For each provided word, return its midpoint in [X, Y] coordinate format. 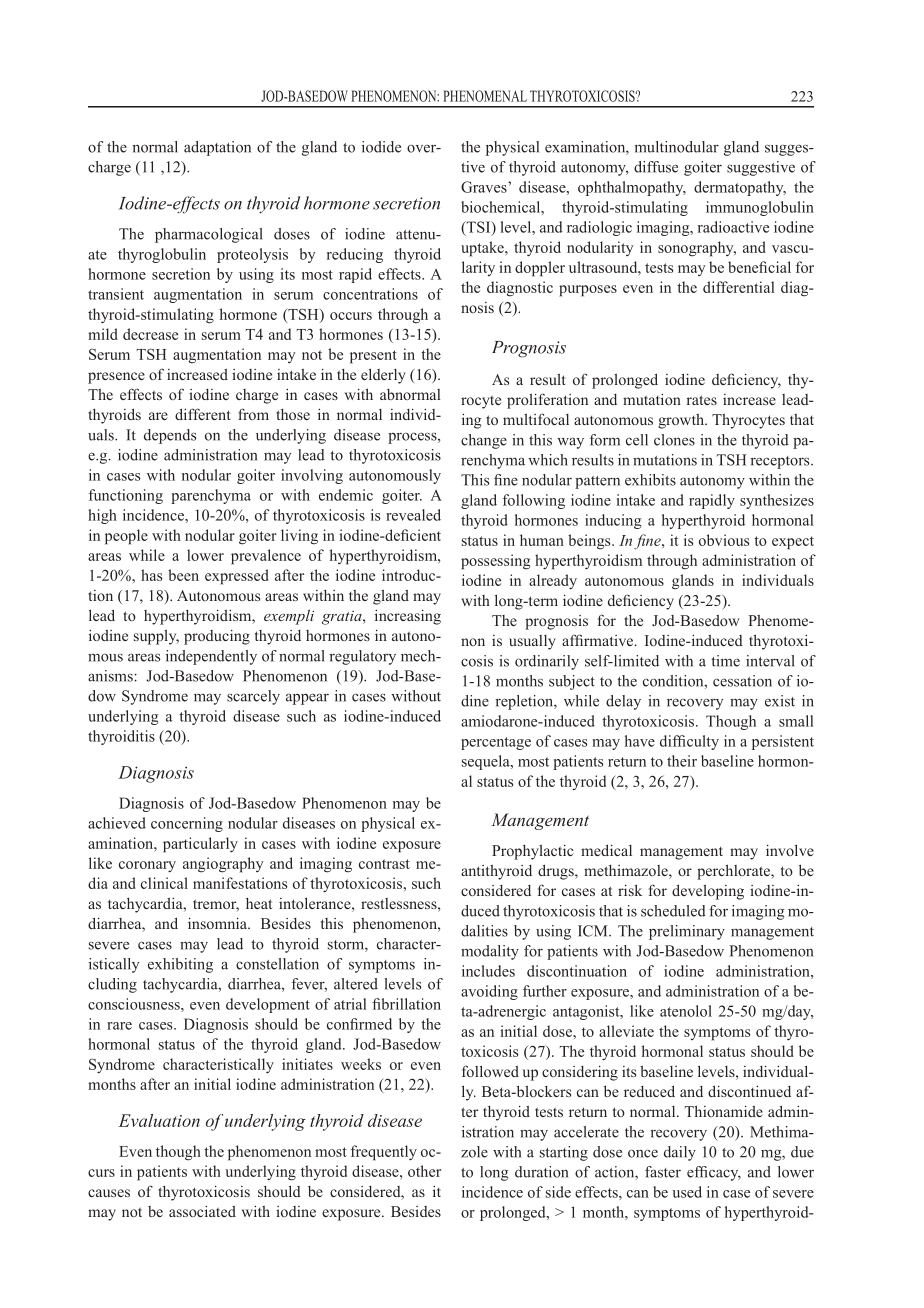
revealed [413, 515]
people [126, 537]
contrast [384, 864]
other [424, 1171]
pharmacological [209, 235]
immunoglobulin [760, 208]
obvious [724, 540]
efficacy [714, 1173]
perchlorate [735, 872]
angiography [223, 865]
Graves [485, 187]
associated [202, 1211]
